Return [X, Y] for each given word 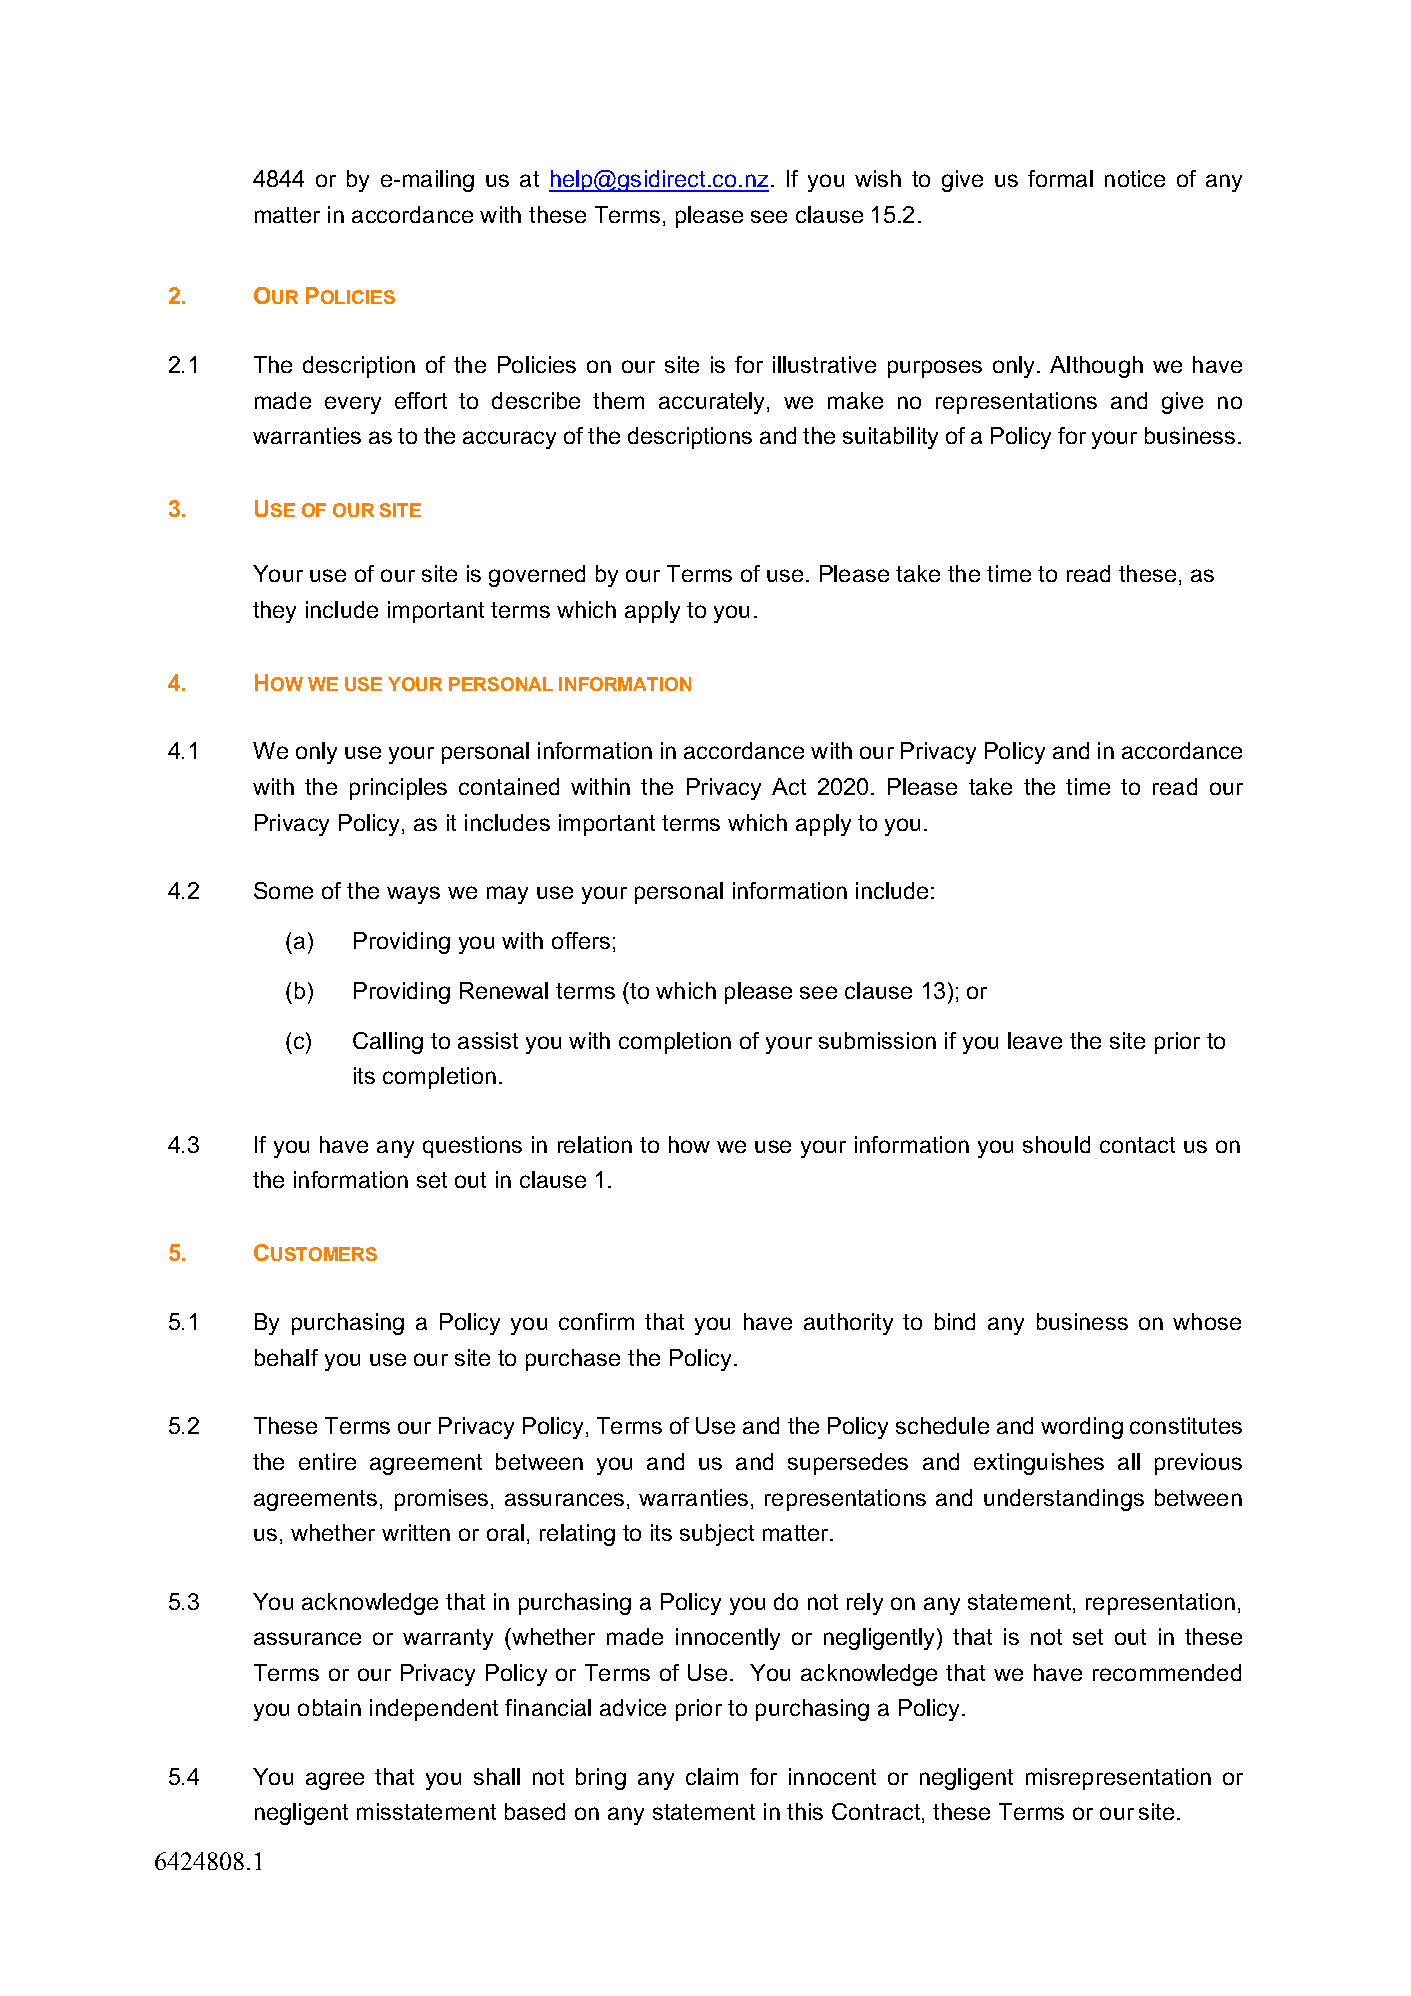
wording [1082, 1428]
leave [1035, 1040]
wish [878, 178]
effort [421, 400]
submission [877, 1040]
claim [712, 1776]
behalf [286, 1357]
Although [1096, 367]
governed [537, 576]
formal [1060, 178]
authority [848, 1324]
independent [434, 1710]
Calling [388, 1043]
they [274, 612]
